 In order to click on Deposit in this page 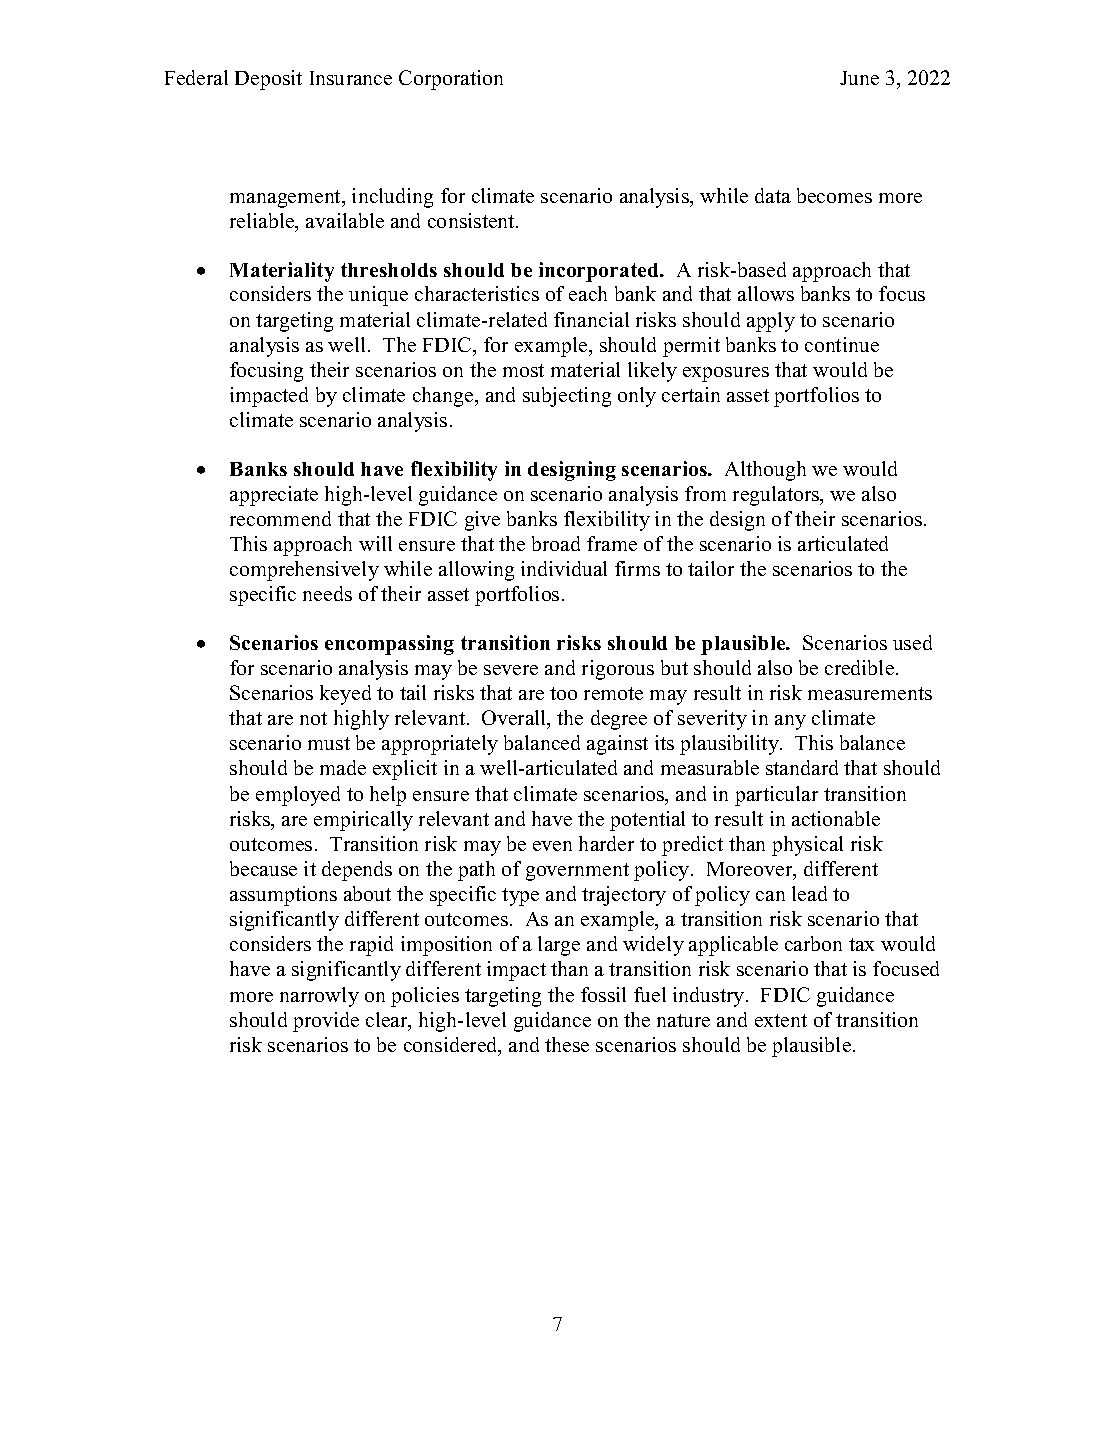, I will do `click(268, 80)`.
